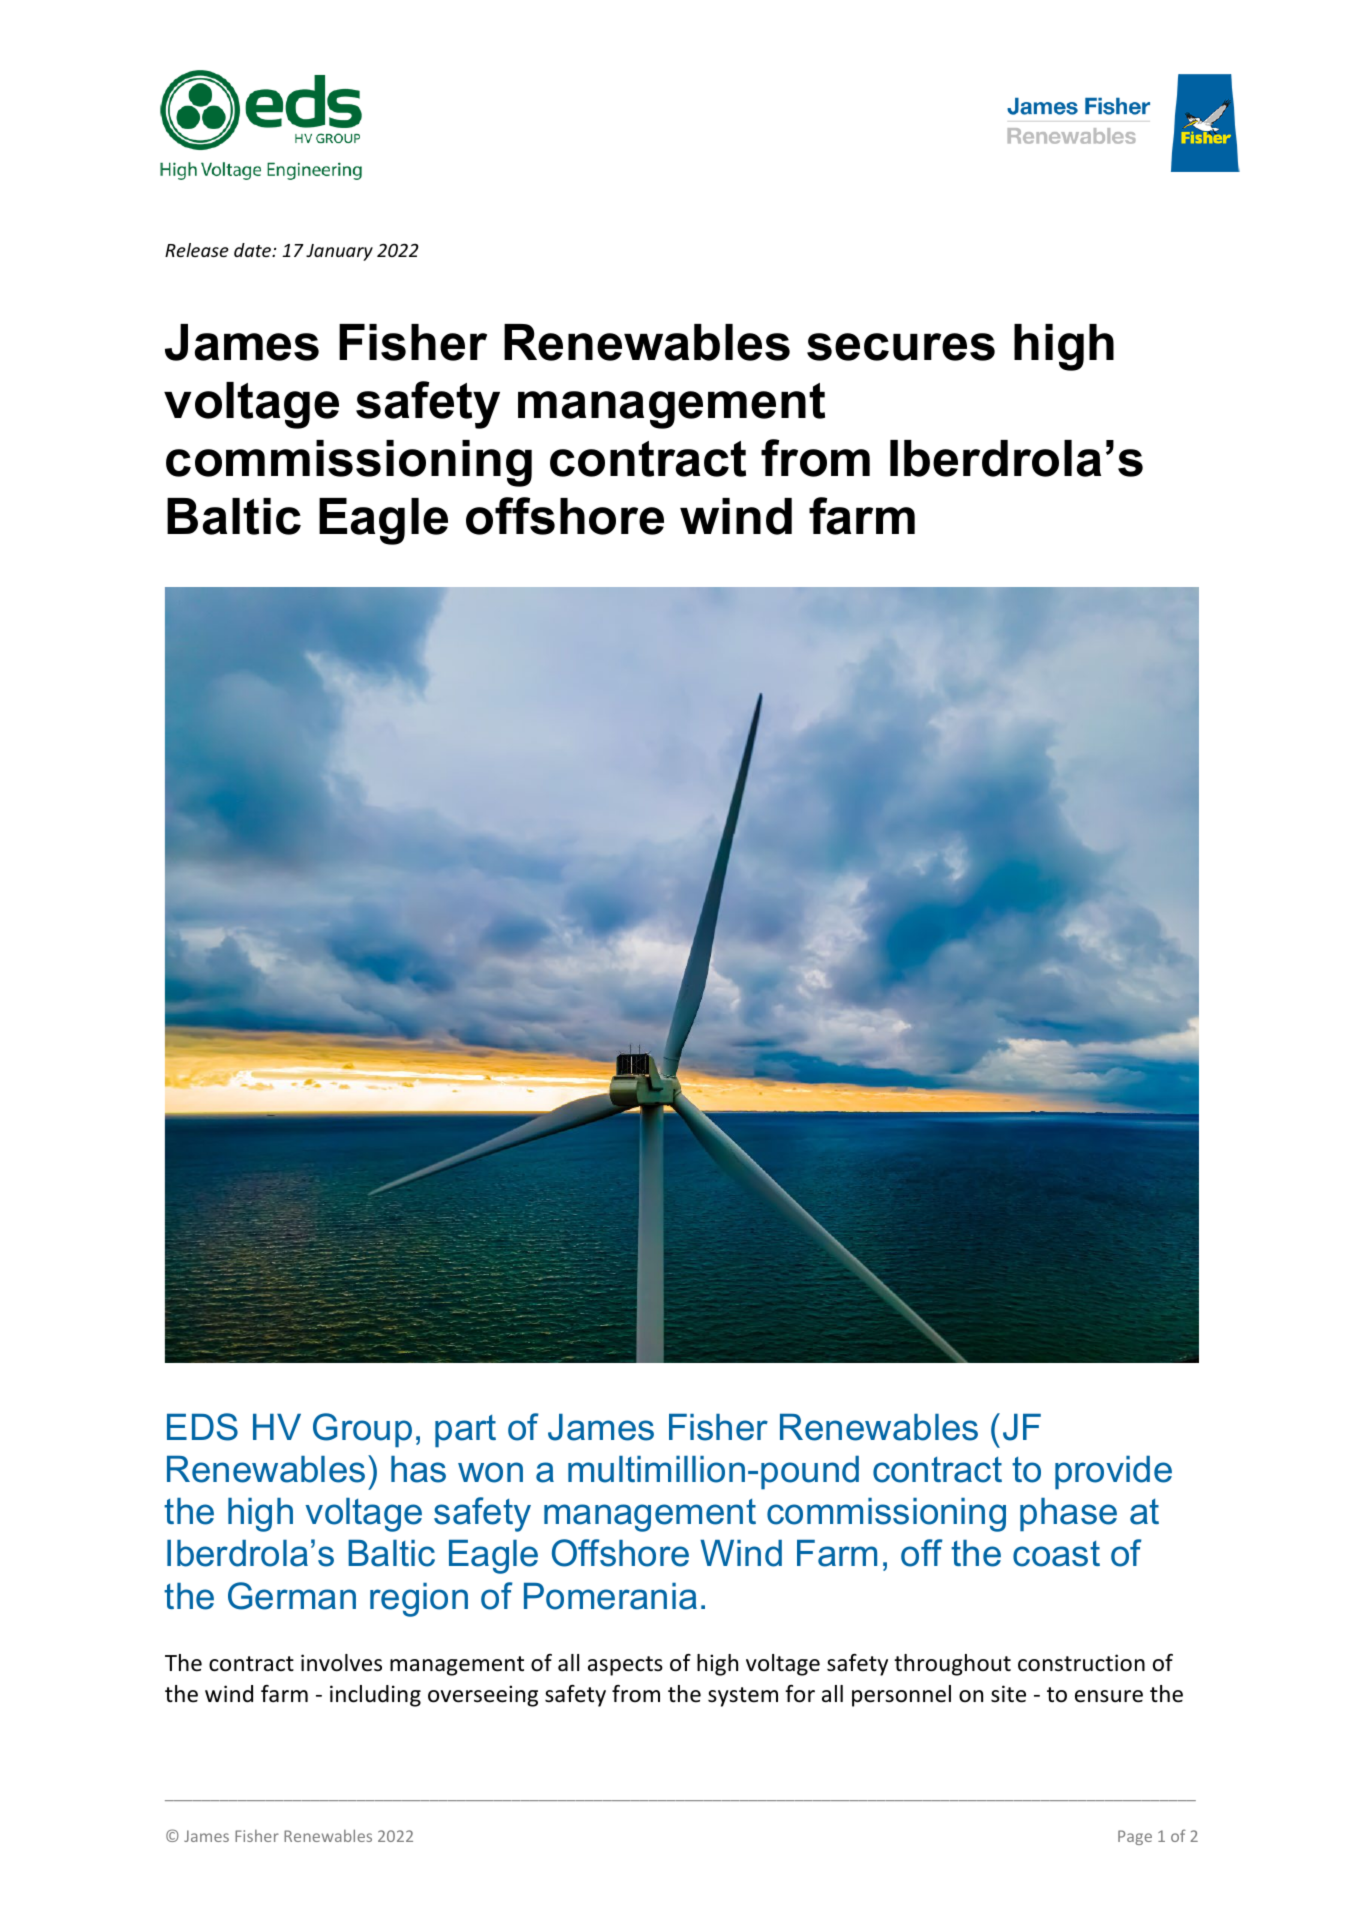 This screenshot has height=1929, width=1364. What do you see at coordinates (375, 1696) in the screenshot?
I see `including` at bounding box center [375, 1696].
